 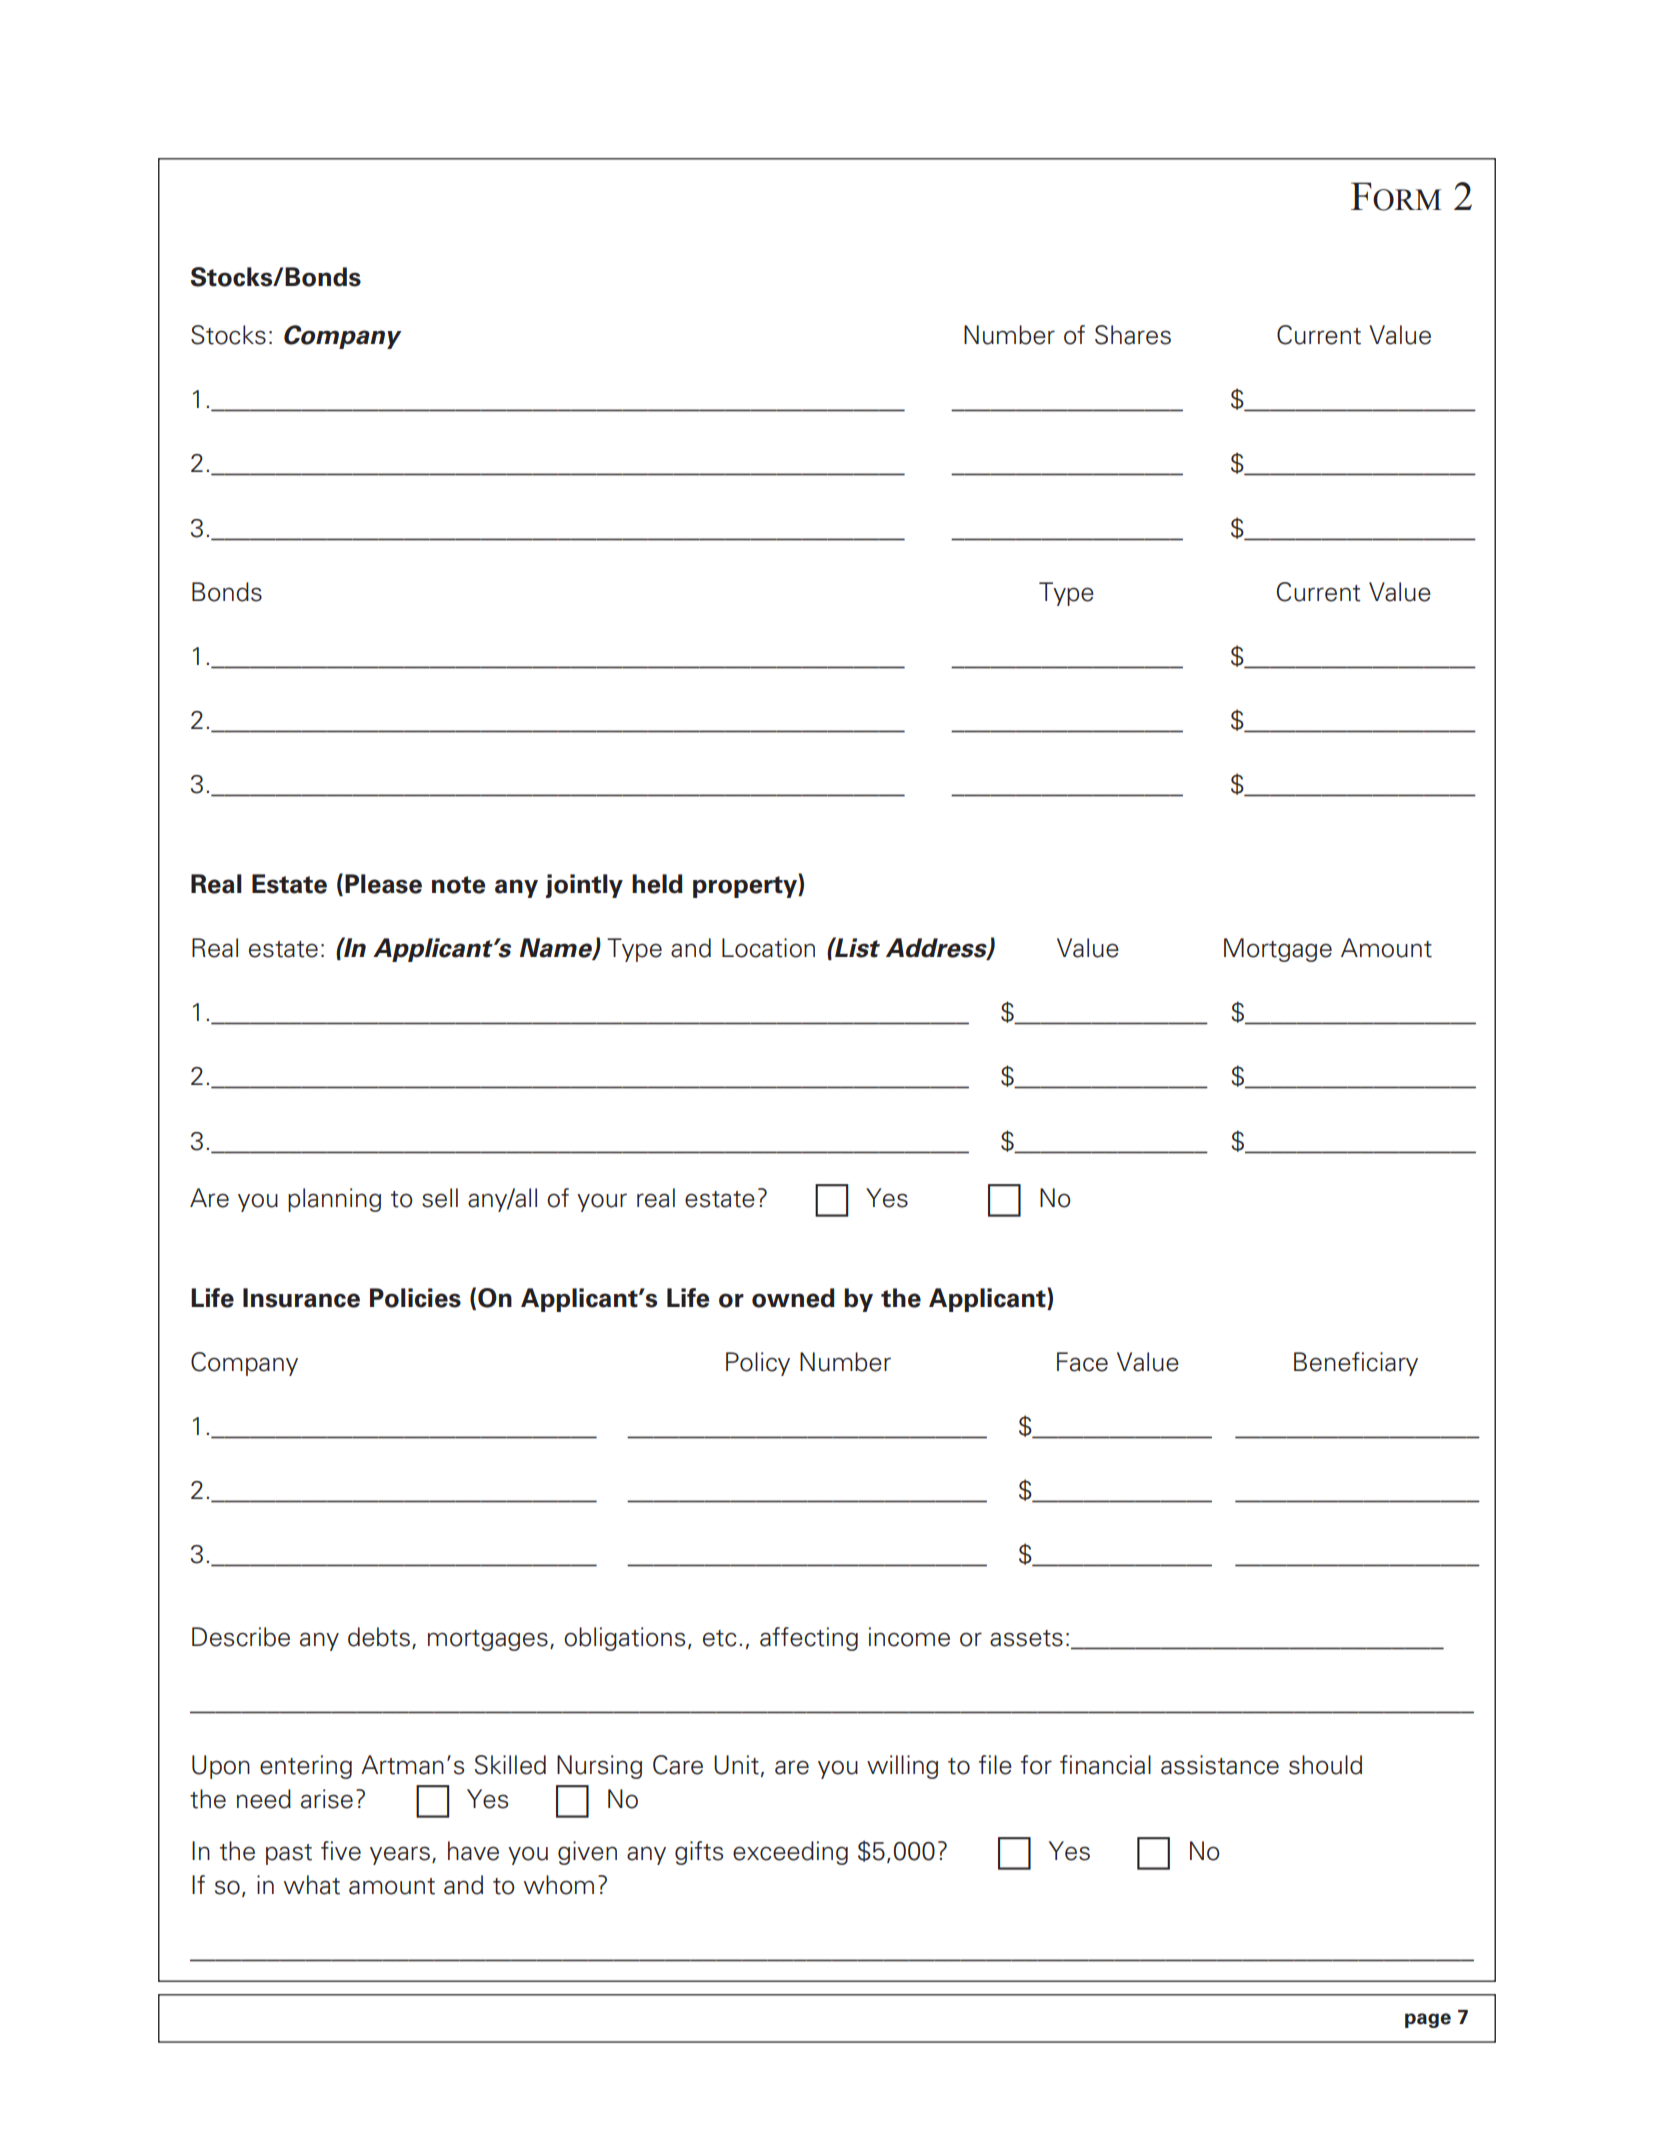 I want to click on planning, so click(x=334, y=1200).
